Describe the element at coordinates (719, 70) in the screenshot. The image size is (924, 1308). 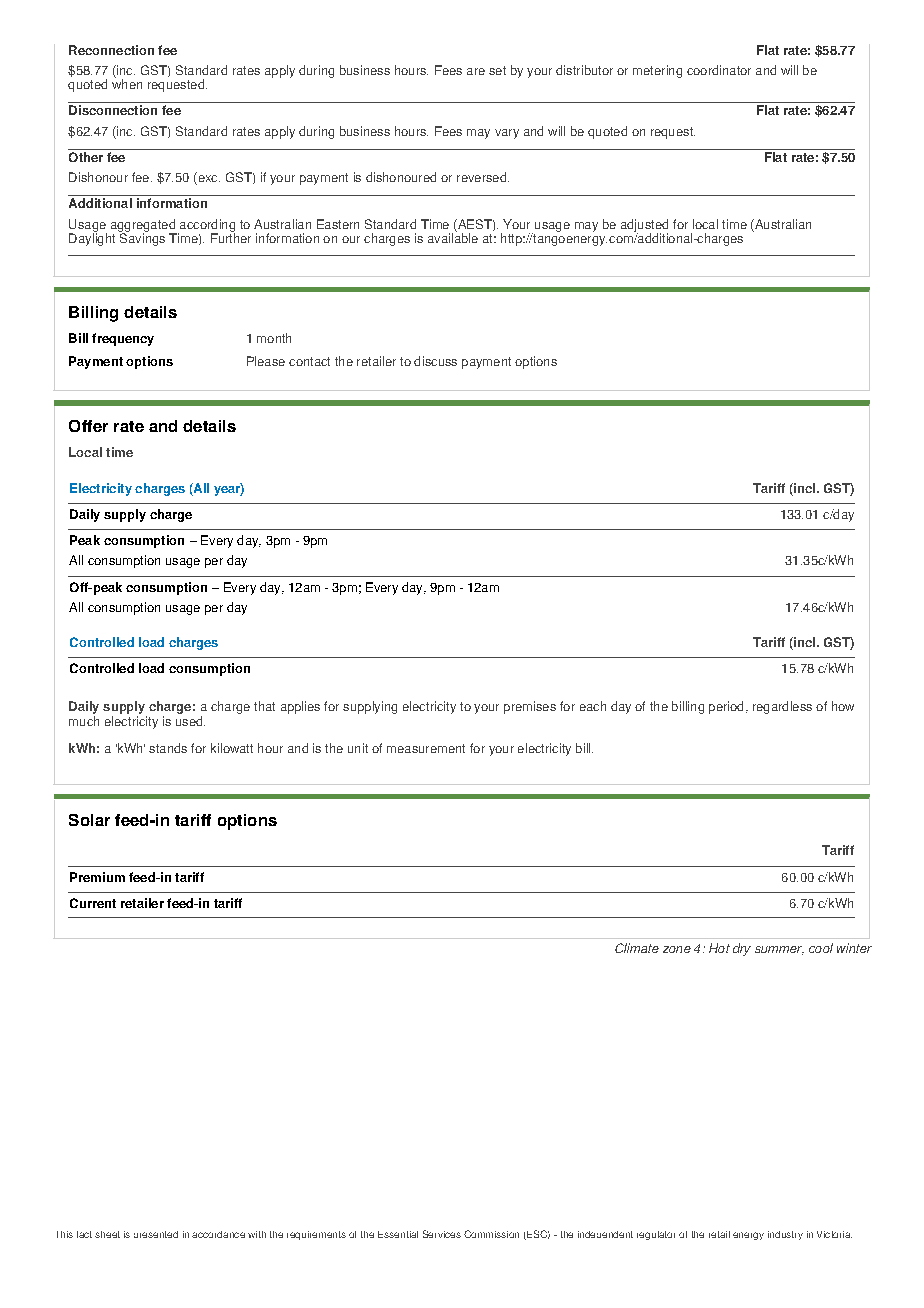
I see `coordinator` at that location.
